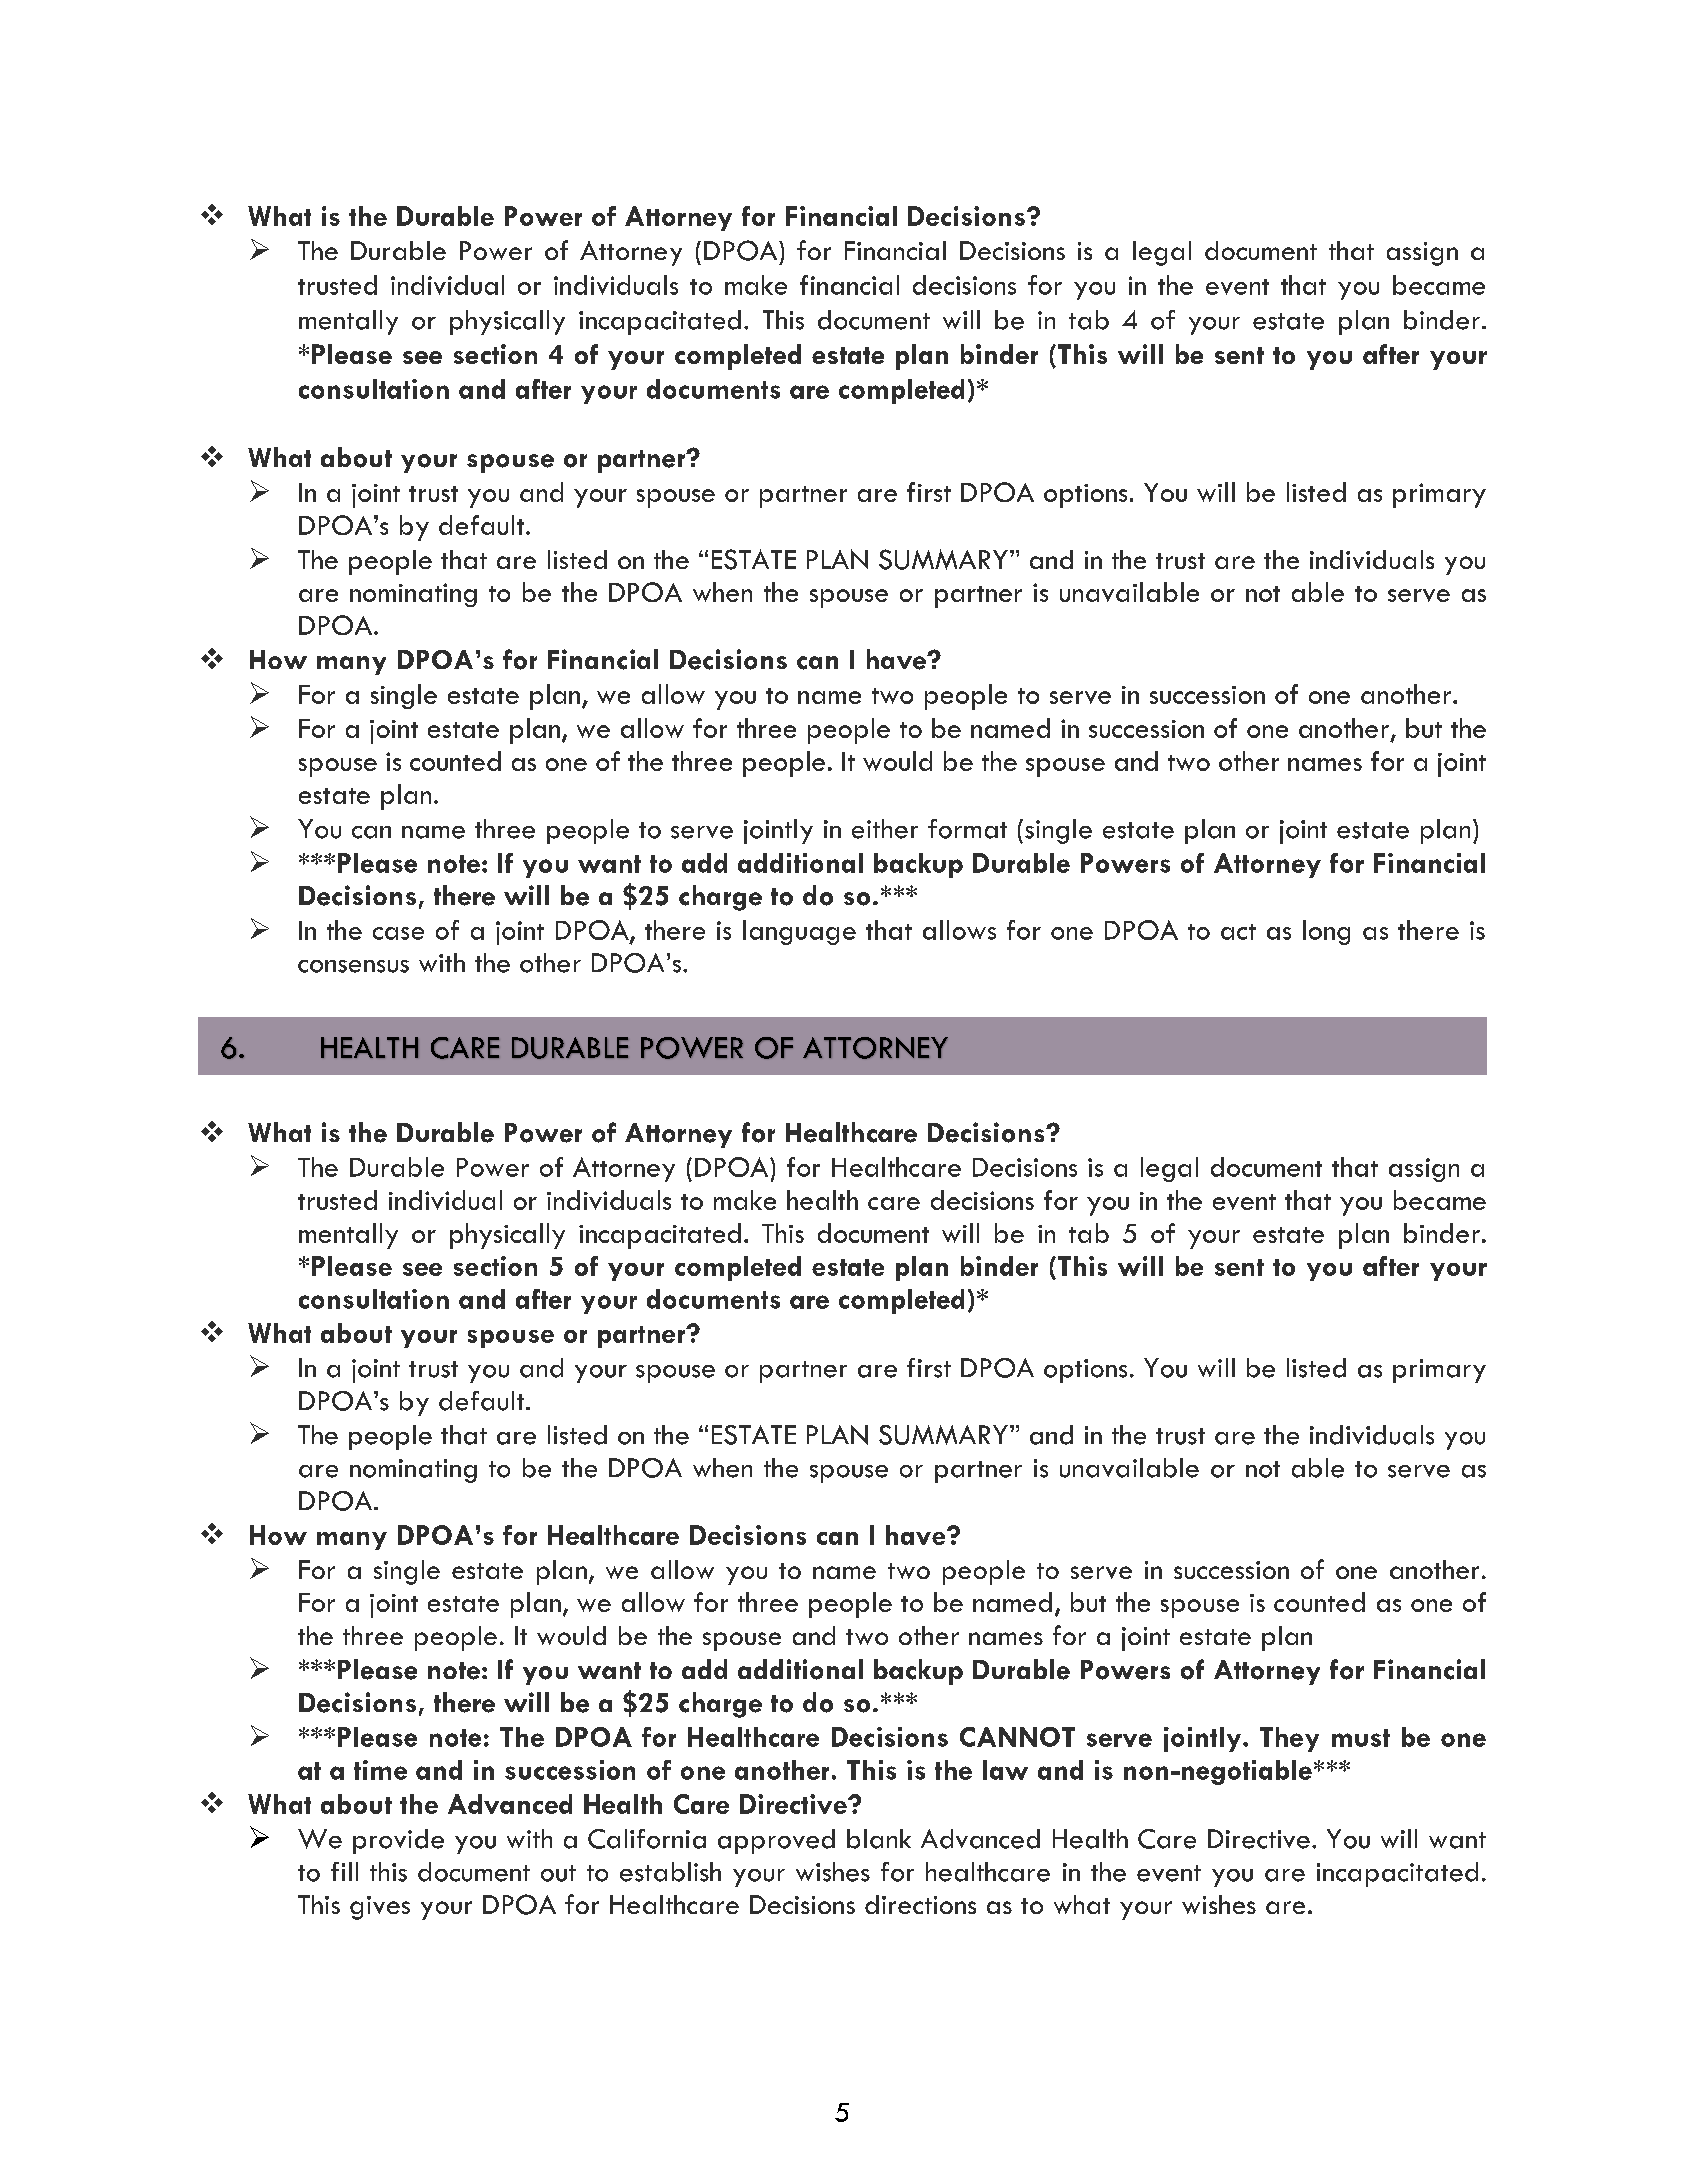  What do you see at coordinates (885, 829) in the document?
I see `either` at bounding box center [885, 829].
